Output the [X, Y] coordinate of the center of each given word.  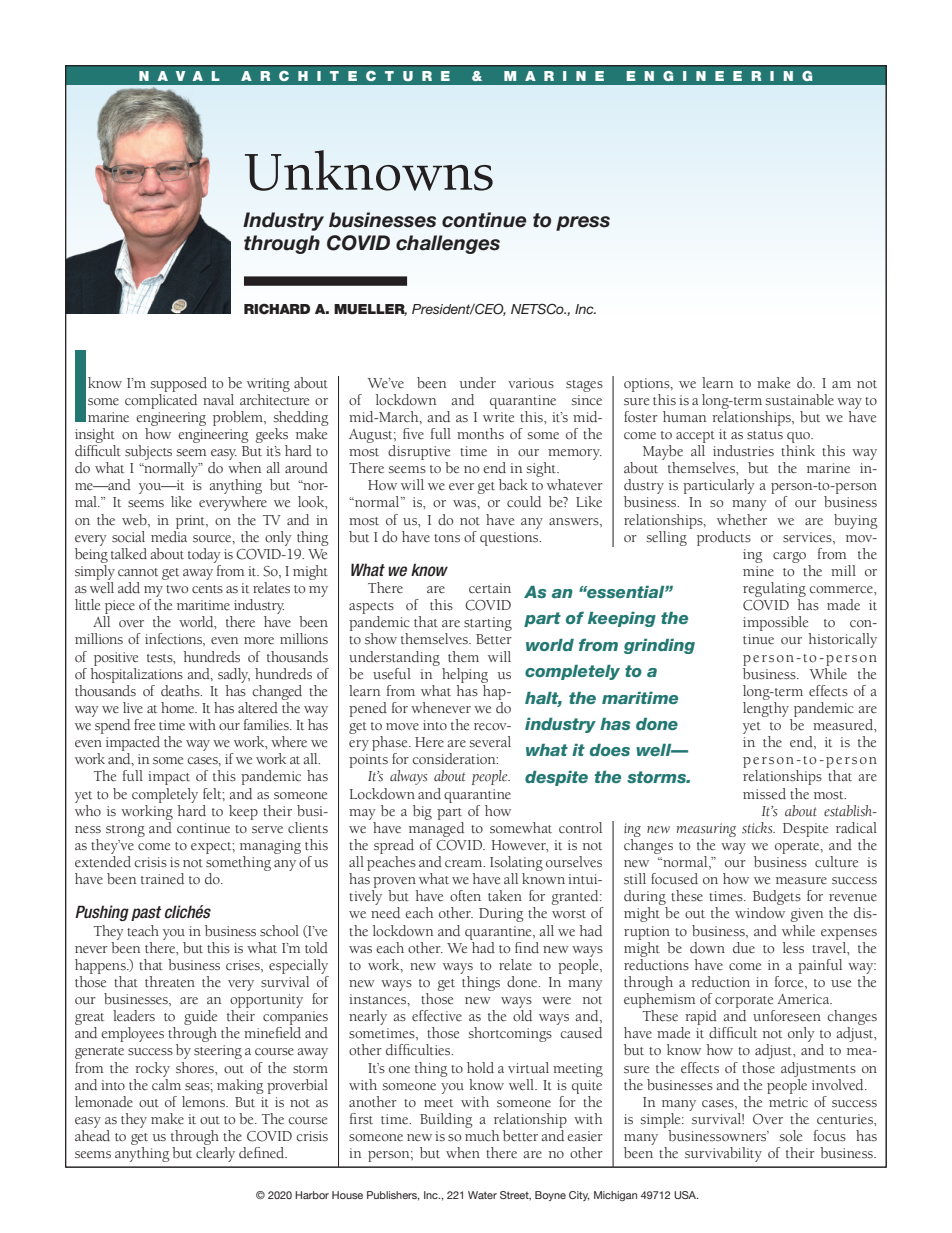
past [146, 913]
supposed [178, 384]
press [583, 223]
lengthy [766, 709]
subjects [148, 452]
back [513, 484]
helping [465, 675]
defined [263, 1152]
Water [482, 1195]
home [179, 707]
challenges [448, 244]
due [744, 947]
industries [743, 451]
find [527, 947]
